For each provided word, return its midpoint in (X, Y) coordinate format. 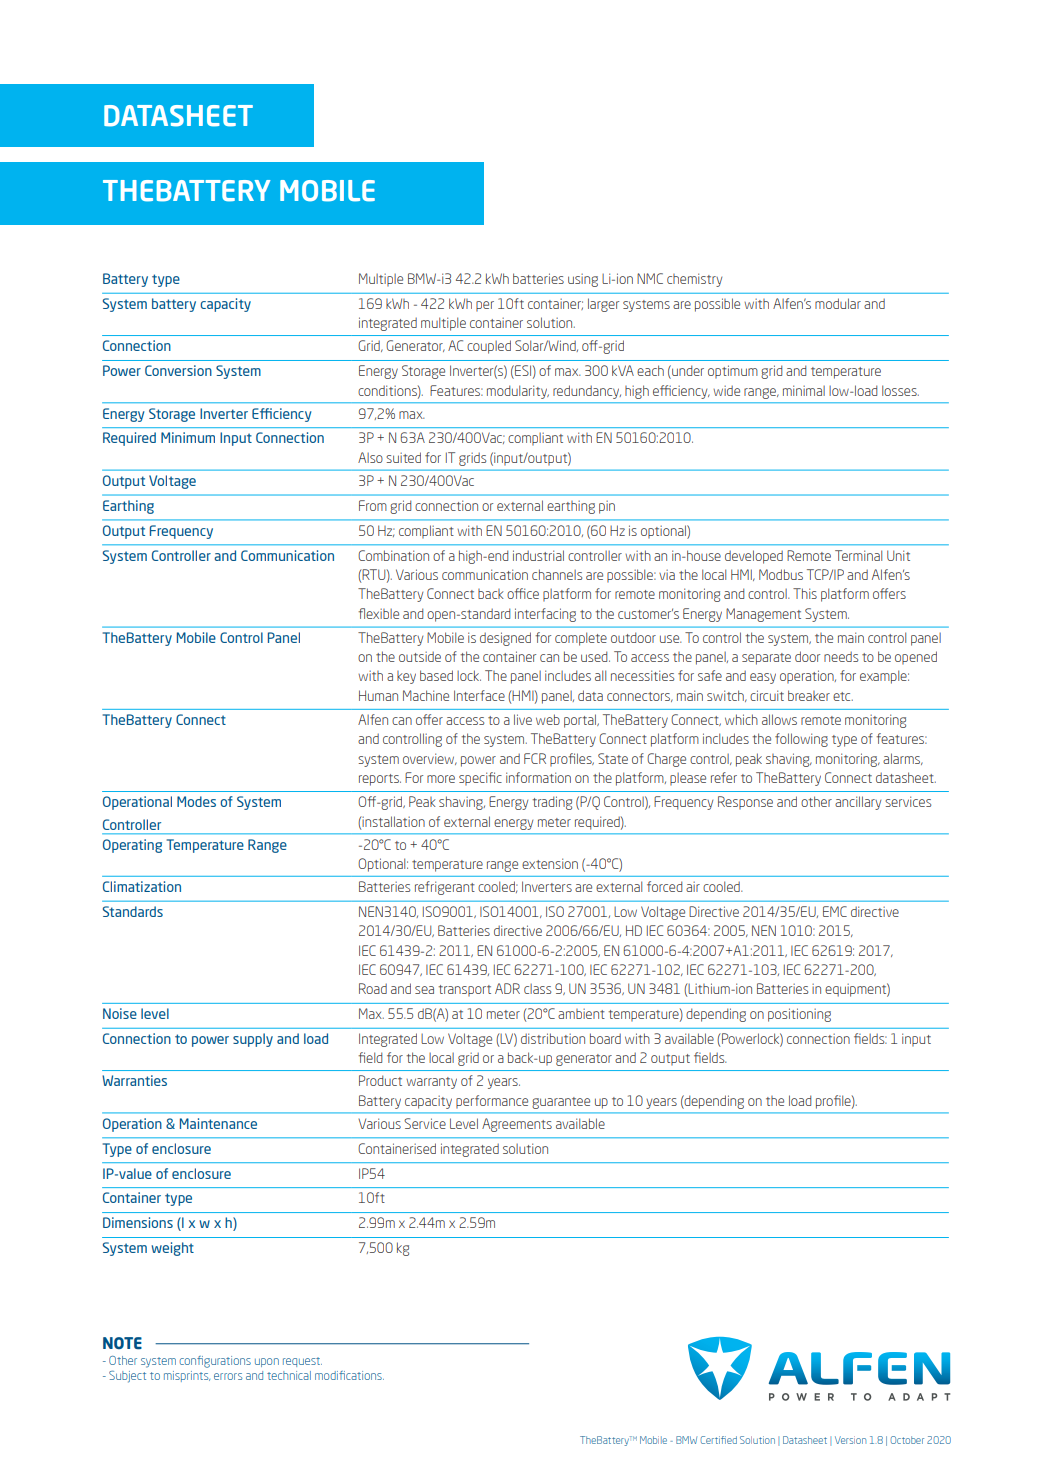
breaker (809, 695)
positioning (799, 1015)
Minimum (188, 437)
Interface (479, 695)
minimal (804, 390)
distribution (553, 1038)
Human (378, 695)
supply (253, 1040)
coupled (489, 347)
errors (228, 1376)
